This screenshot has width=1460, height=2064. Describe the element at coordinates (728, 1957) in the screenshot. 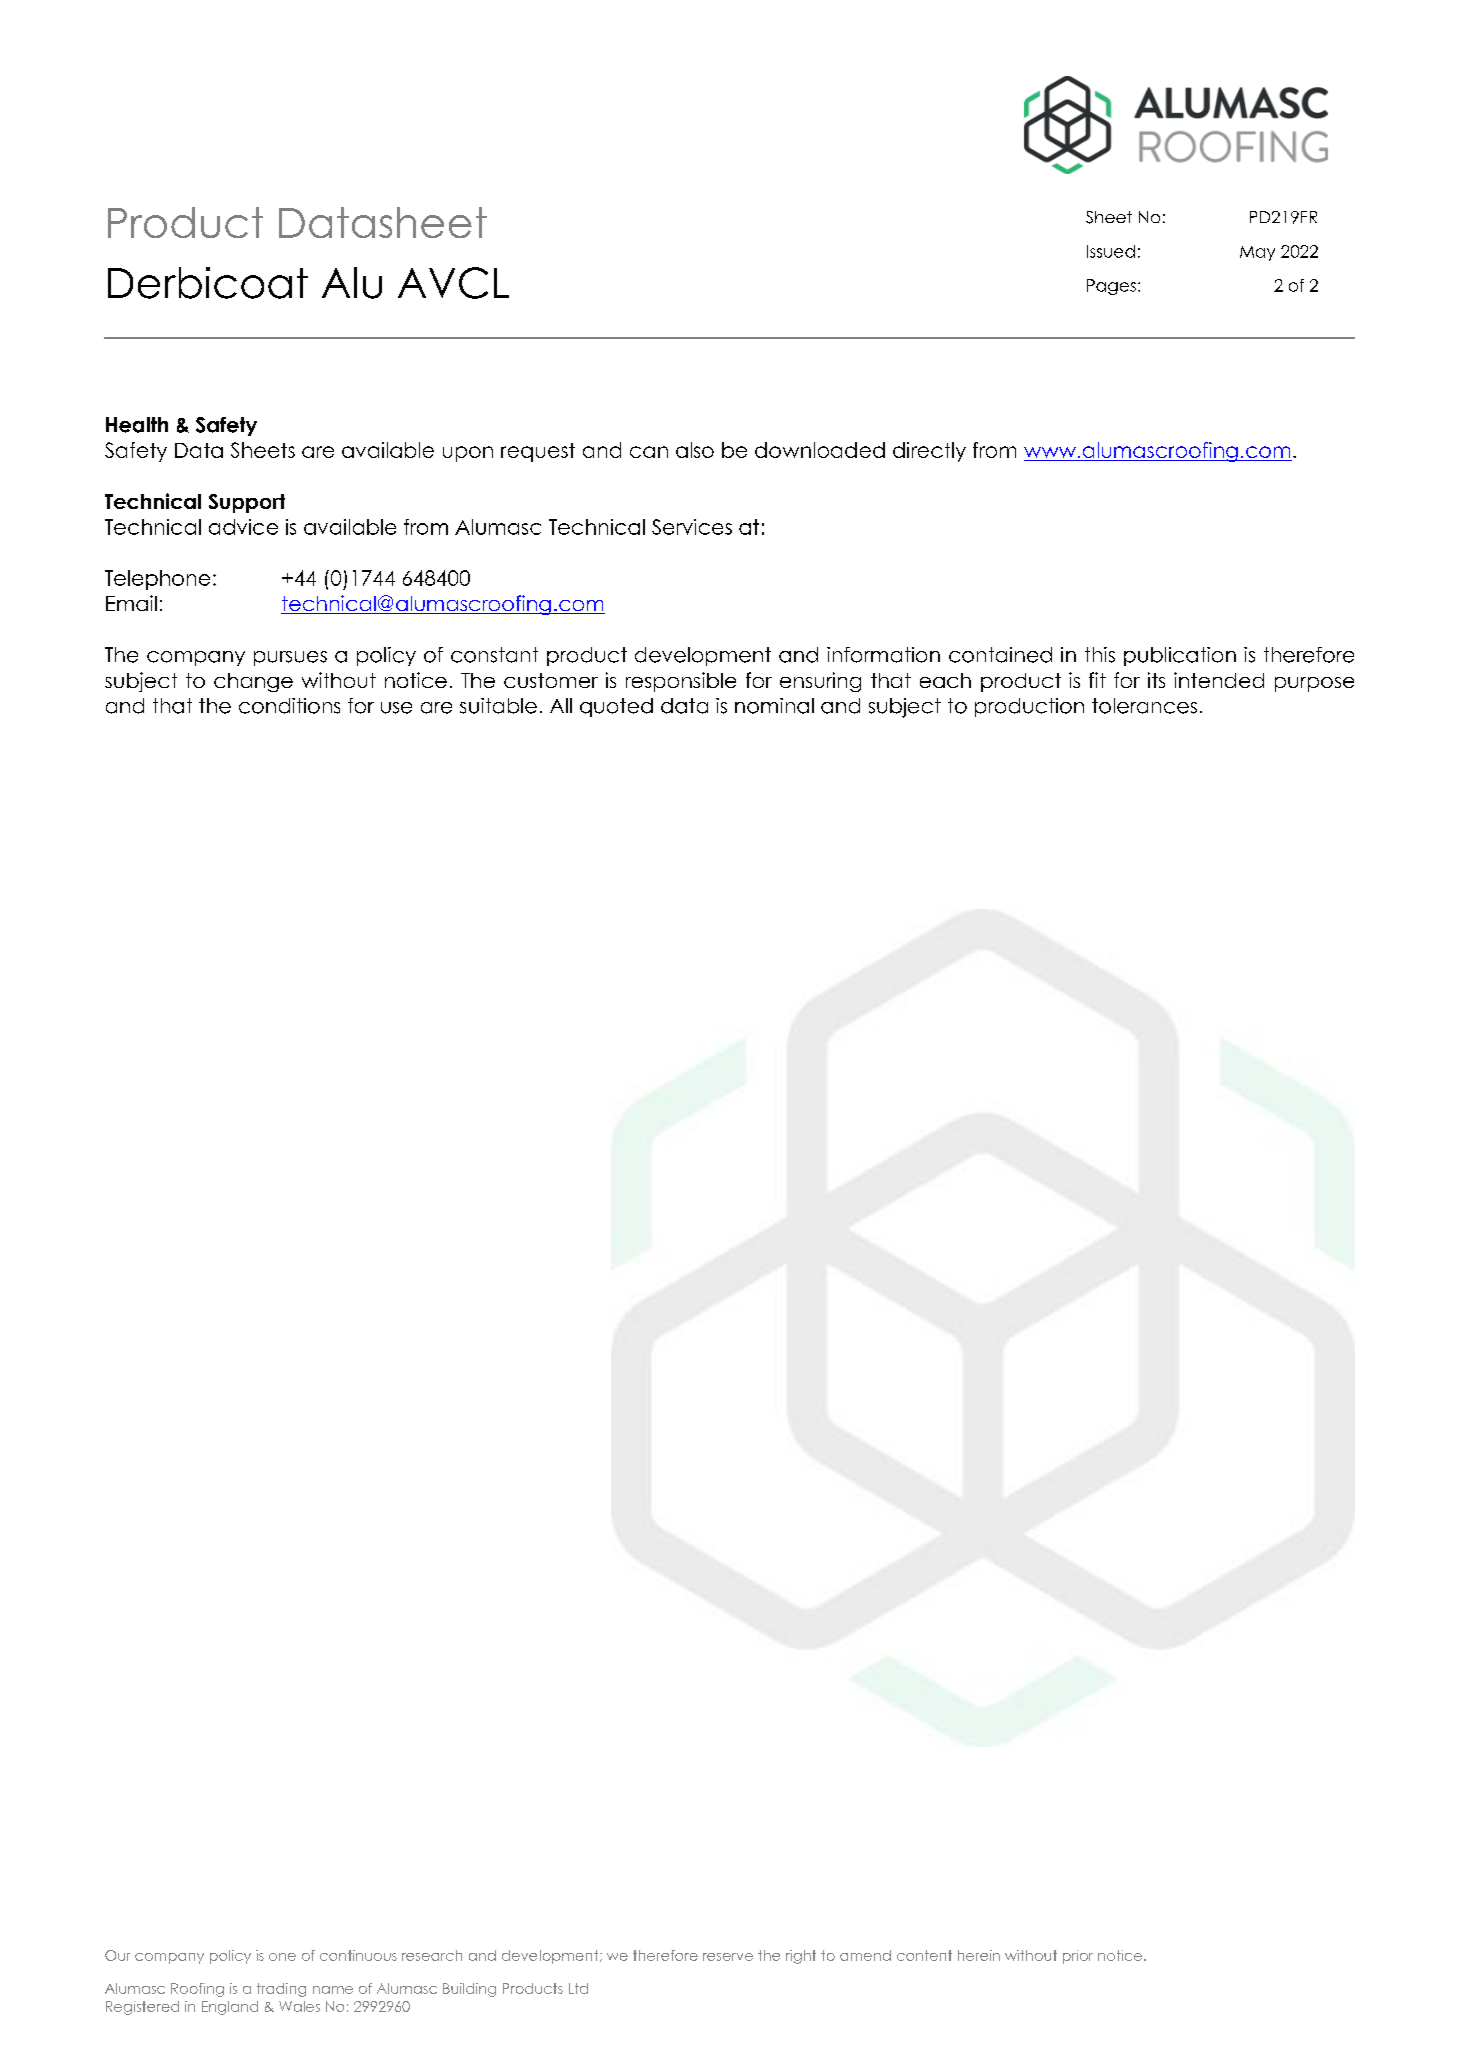

I see `reserve` at that location.
